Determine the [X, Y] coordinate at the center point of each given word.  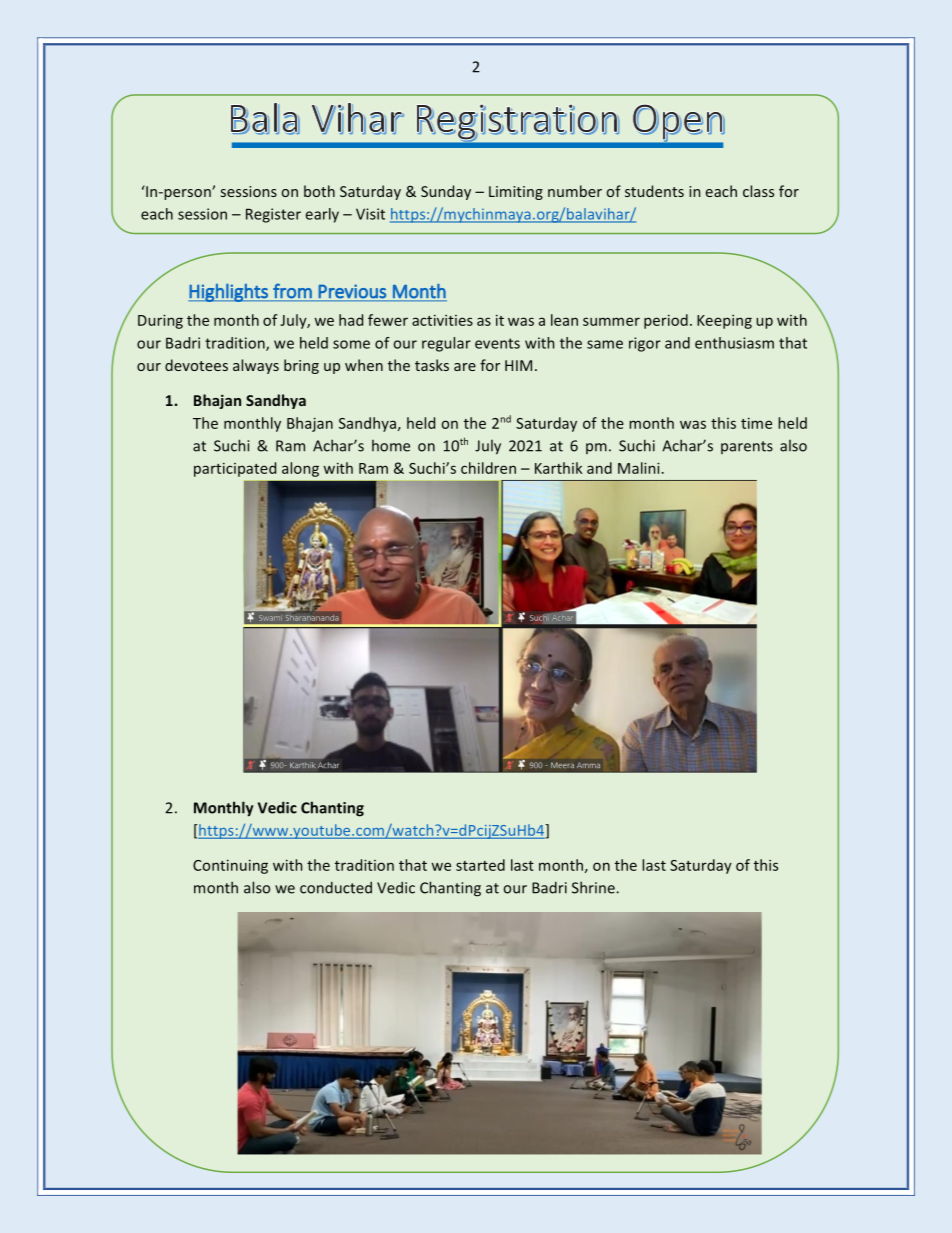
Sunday [446, 192]
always [256, 366]
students [654, 191]
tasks [432, 365]
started [480, 865]
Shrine [594, 887]
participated [235, 469]
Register [273, 215]
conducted [336, 887]
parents [747, 447]
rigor [645, 344]
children [488, 468]
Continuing [230, 866]
